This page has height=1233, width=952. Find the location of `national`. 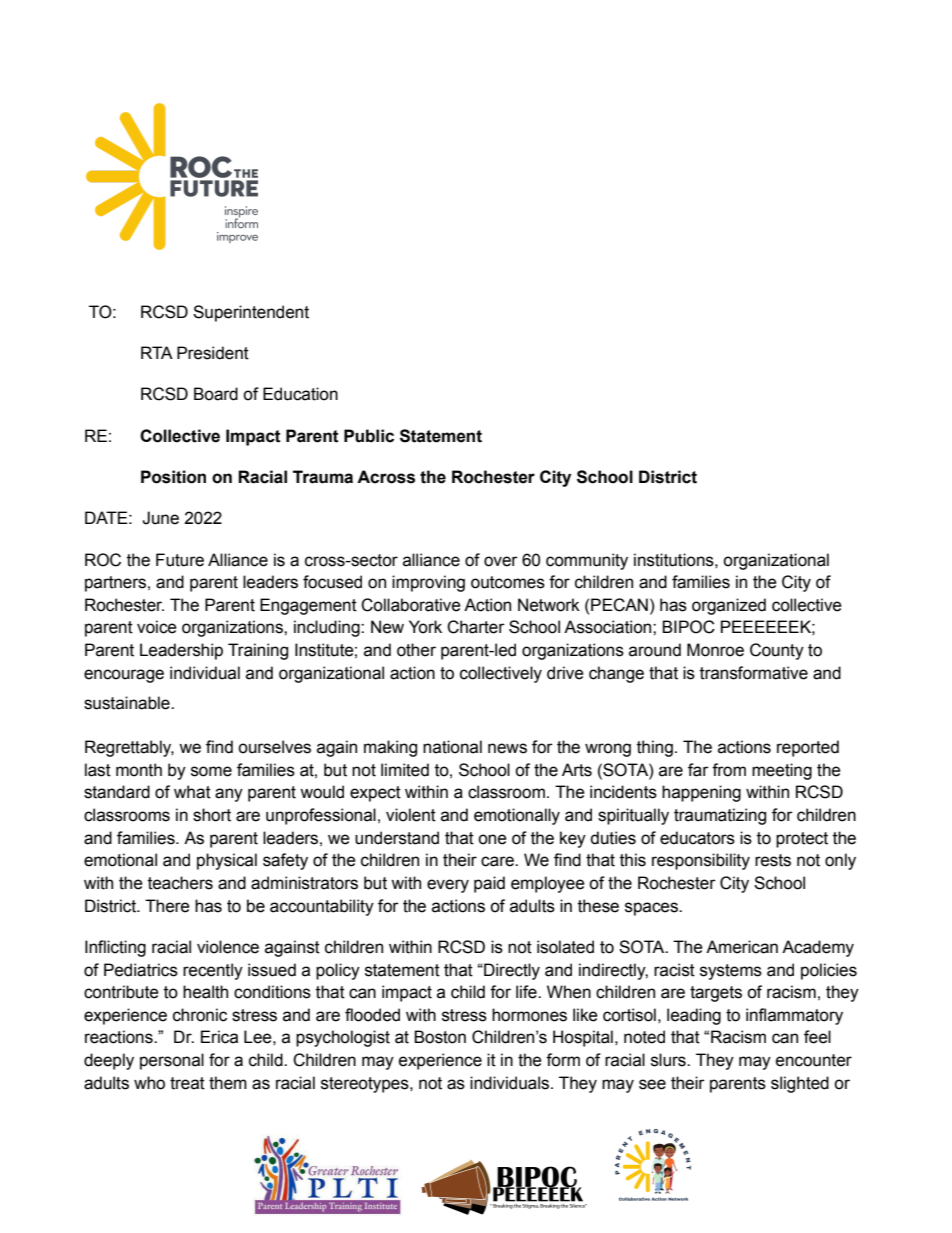

national is located at coordinates (452, 747).
